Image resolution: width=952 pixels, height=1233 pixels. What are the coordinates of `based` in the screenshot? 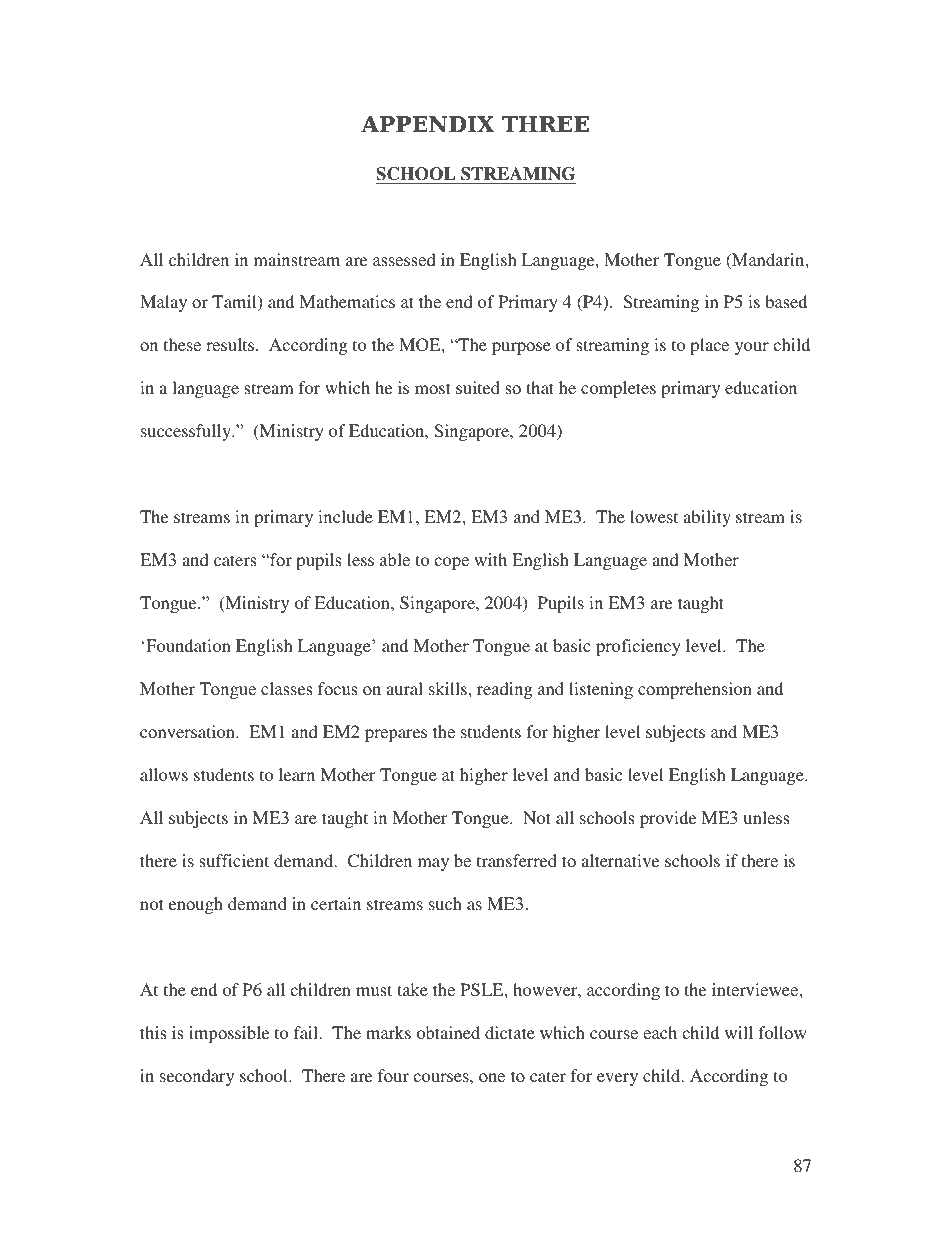 It's located at (786, 301).
